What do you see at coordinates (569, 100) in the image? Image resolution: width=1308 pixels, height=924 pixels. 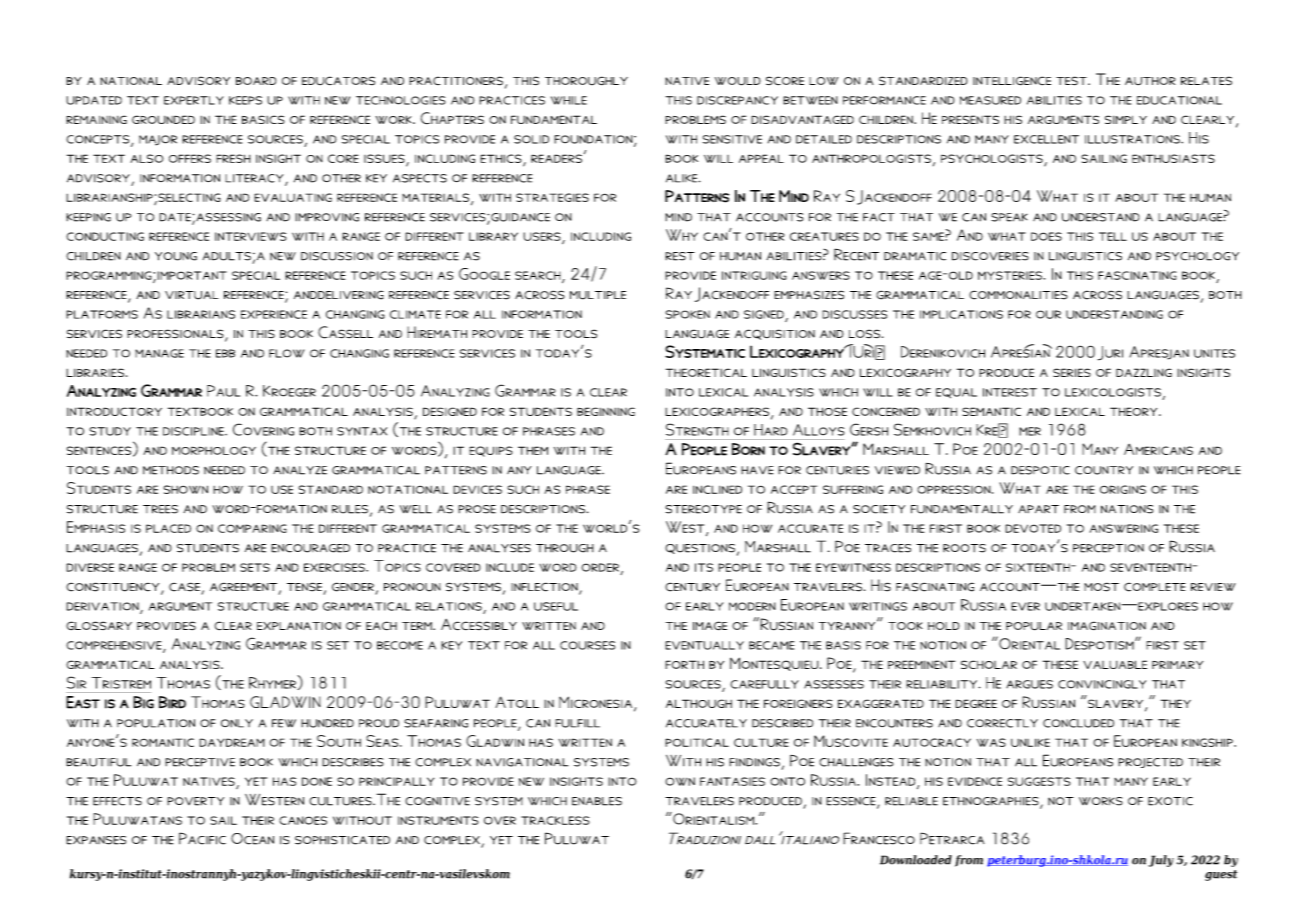 I see `while` at bounding box center [569, 100].
